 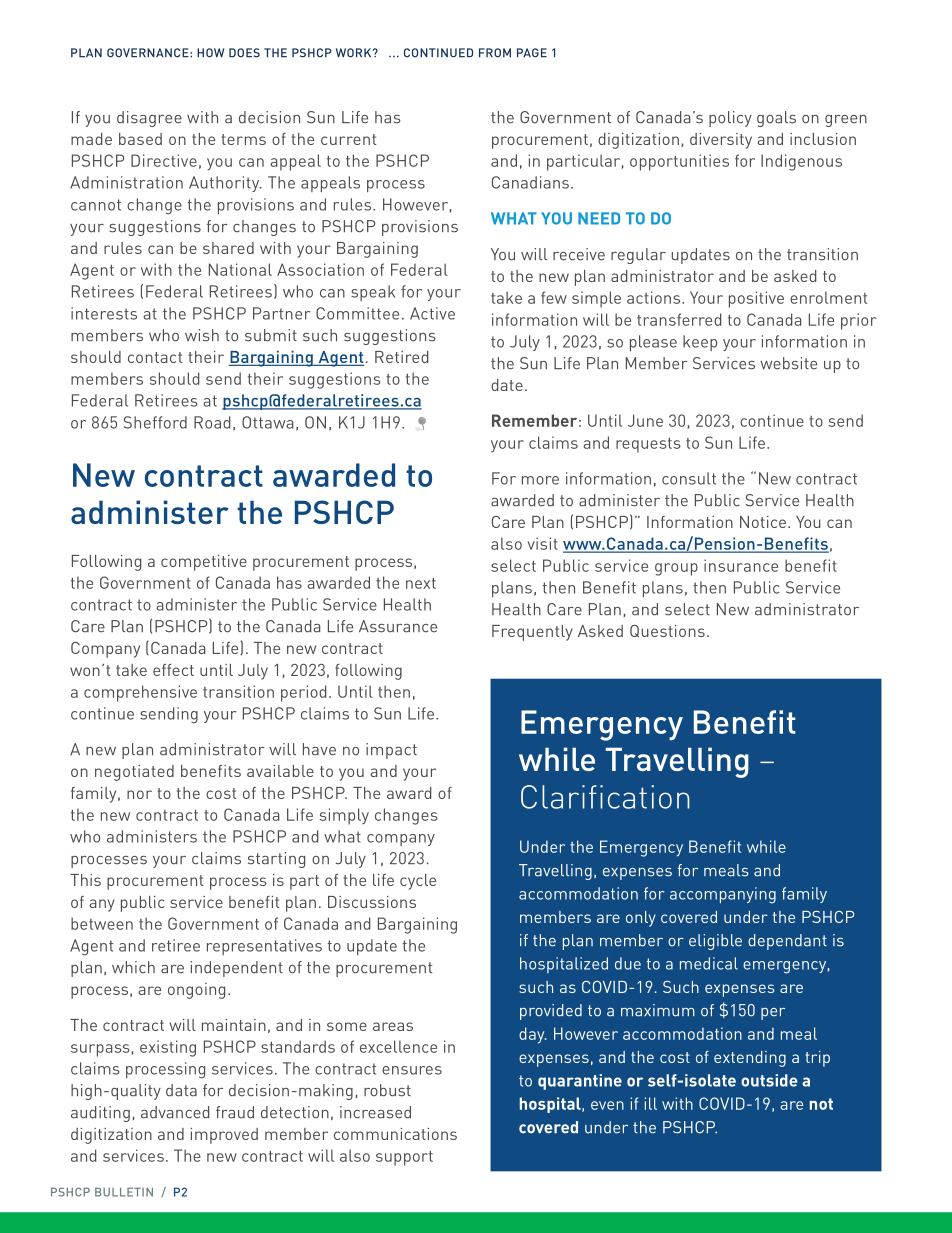 What do you see at coordinates (776, 119) in the page?
I see `goals` at bounding box center [776, 119].
